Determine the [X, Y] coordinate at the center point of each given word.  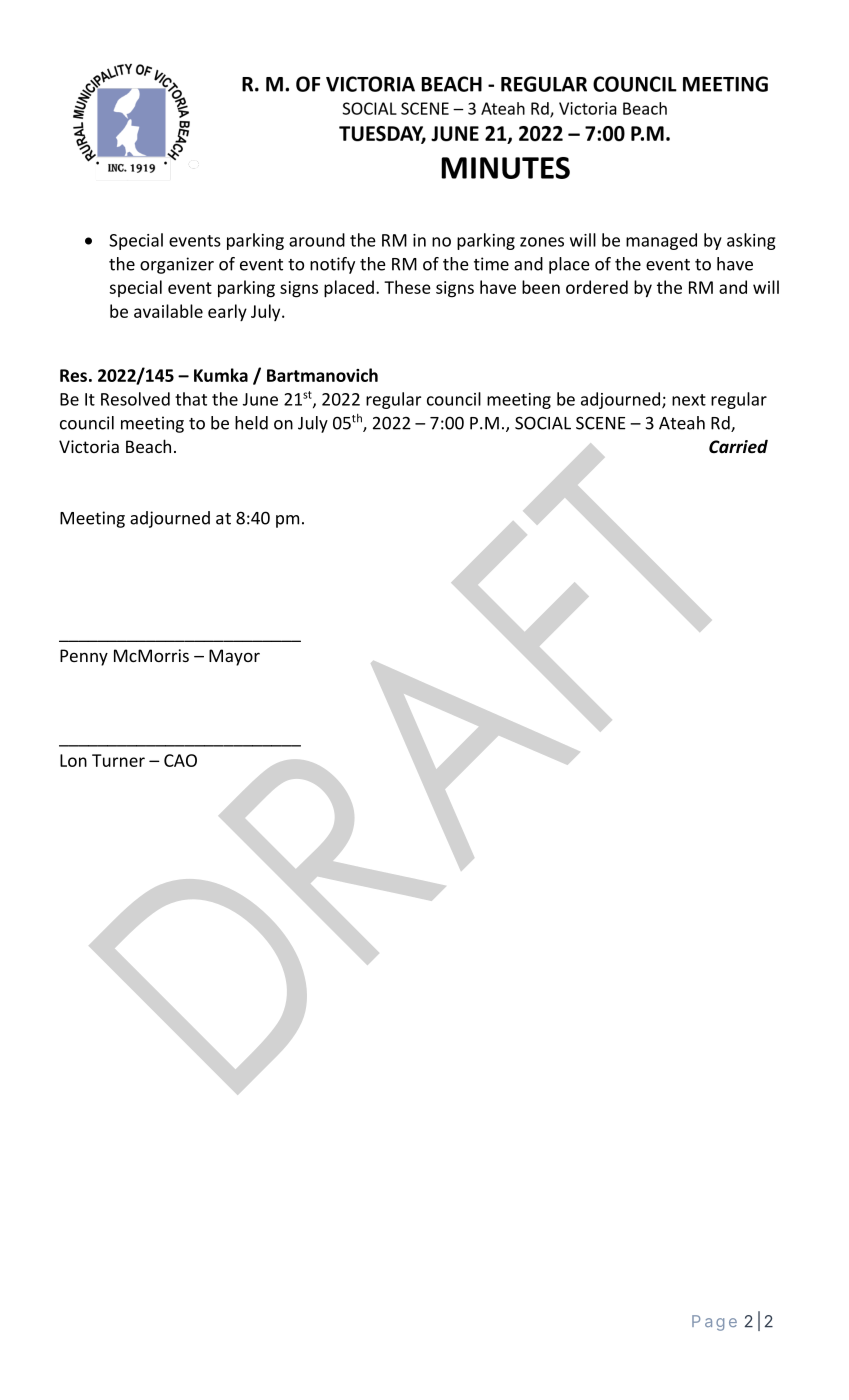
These [407, 287]
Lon [73, 760]
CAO [180, 760]
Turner [118, 760]
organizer [177, 265]
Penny [84, 657]
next [689, 400]
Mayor [234, 657]
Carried [738, 446]
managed [661, 241]
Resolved [135, 399]
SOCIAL [543, 423]
